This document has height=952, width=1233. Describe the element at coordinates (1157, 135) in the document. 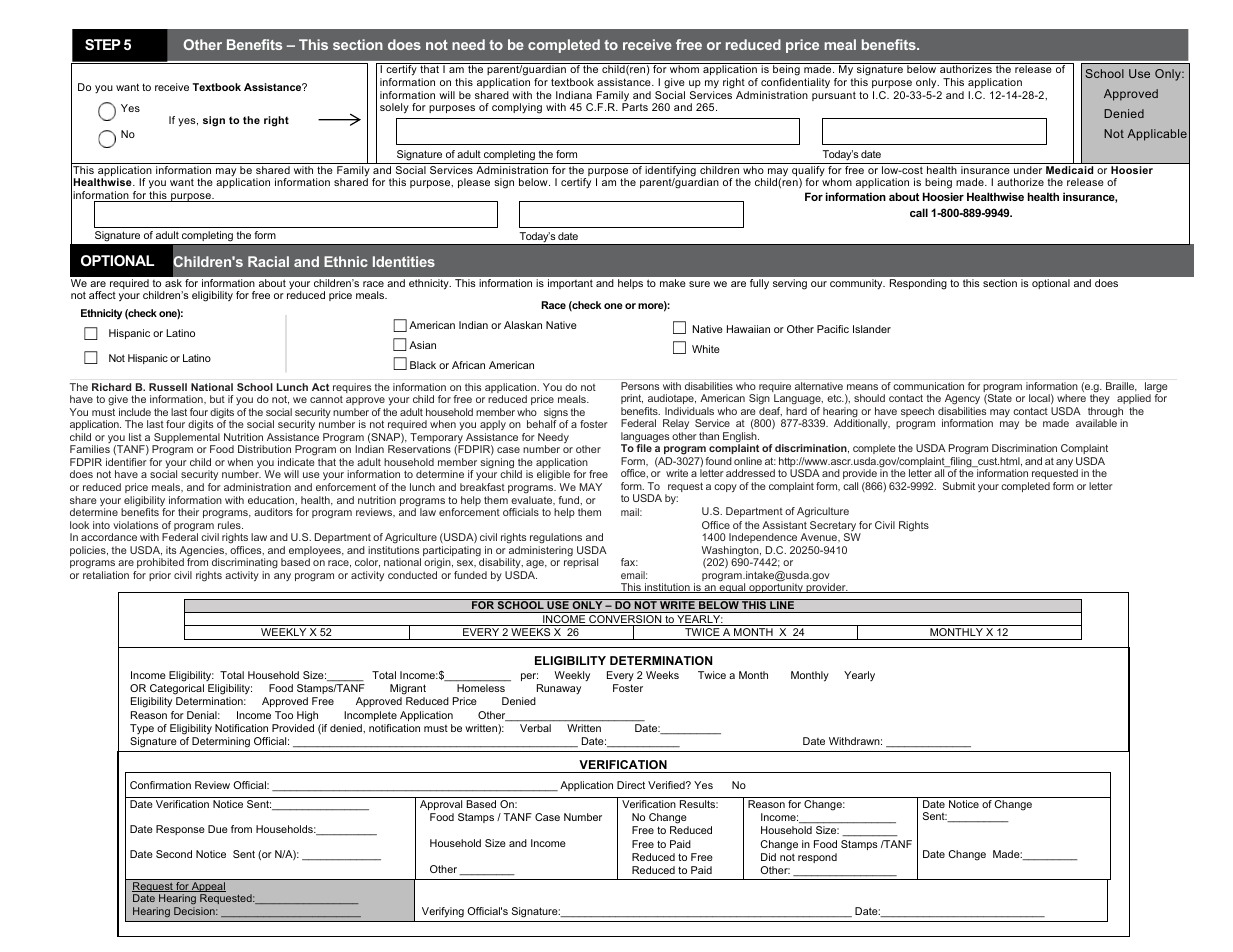

I see `Applicable` at that location.
